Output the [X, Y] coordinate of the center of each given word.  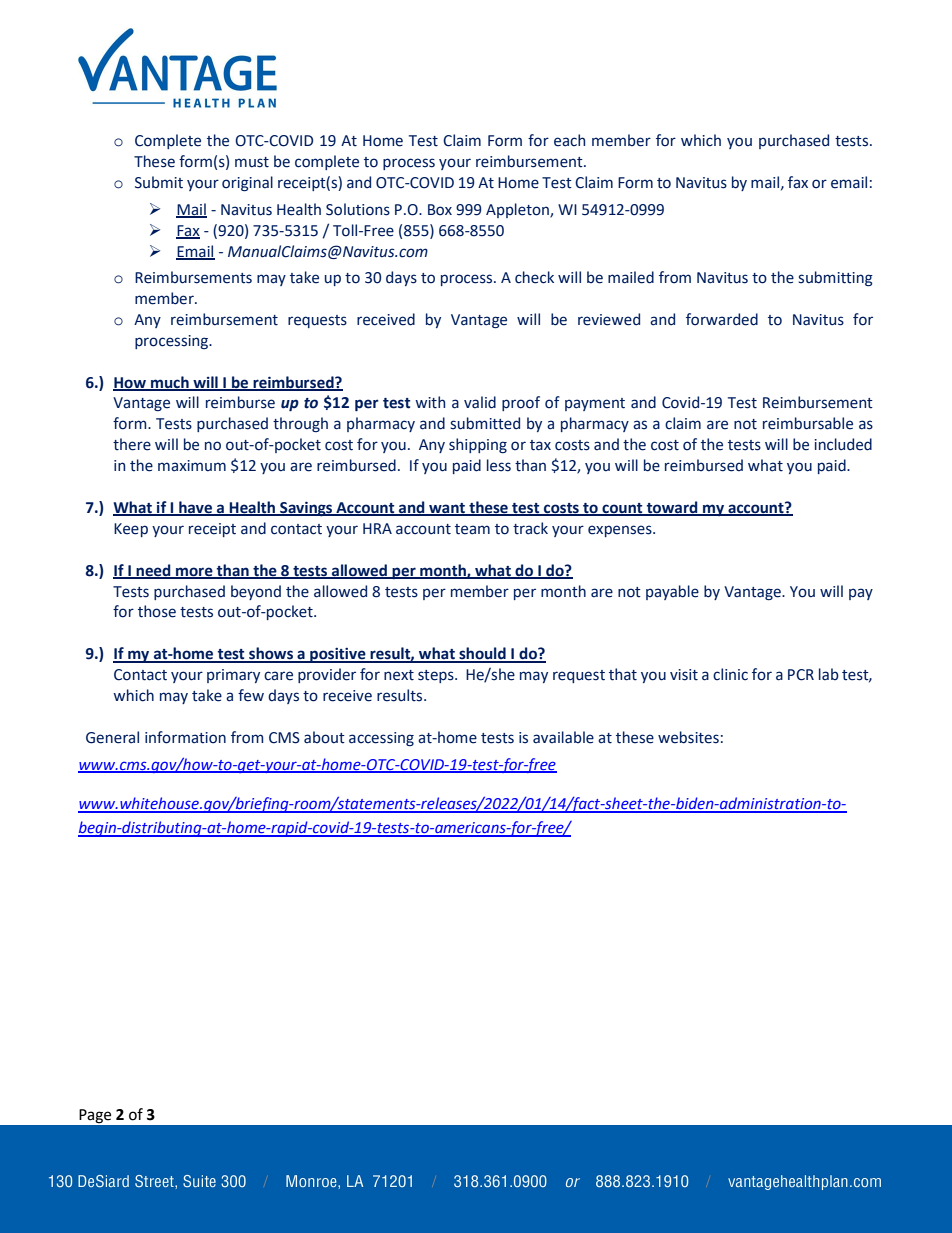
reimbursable [808, 423]
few [251, 695]
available [563, 737]
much [170, 383]
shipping [478, 445]
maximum [192, 466]
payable [672, 592]
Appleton [518, 210]
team [472, 529]
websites [688, 737]
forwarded [722, 319]
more [194, 572]
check [534, 277]
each [569, 140]
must [252, 162]
